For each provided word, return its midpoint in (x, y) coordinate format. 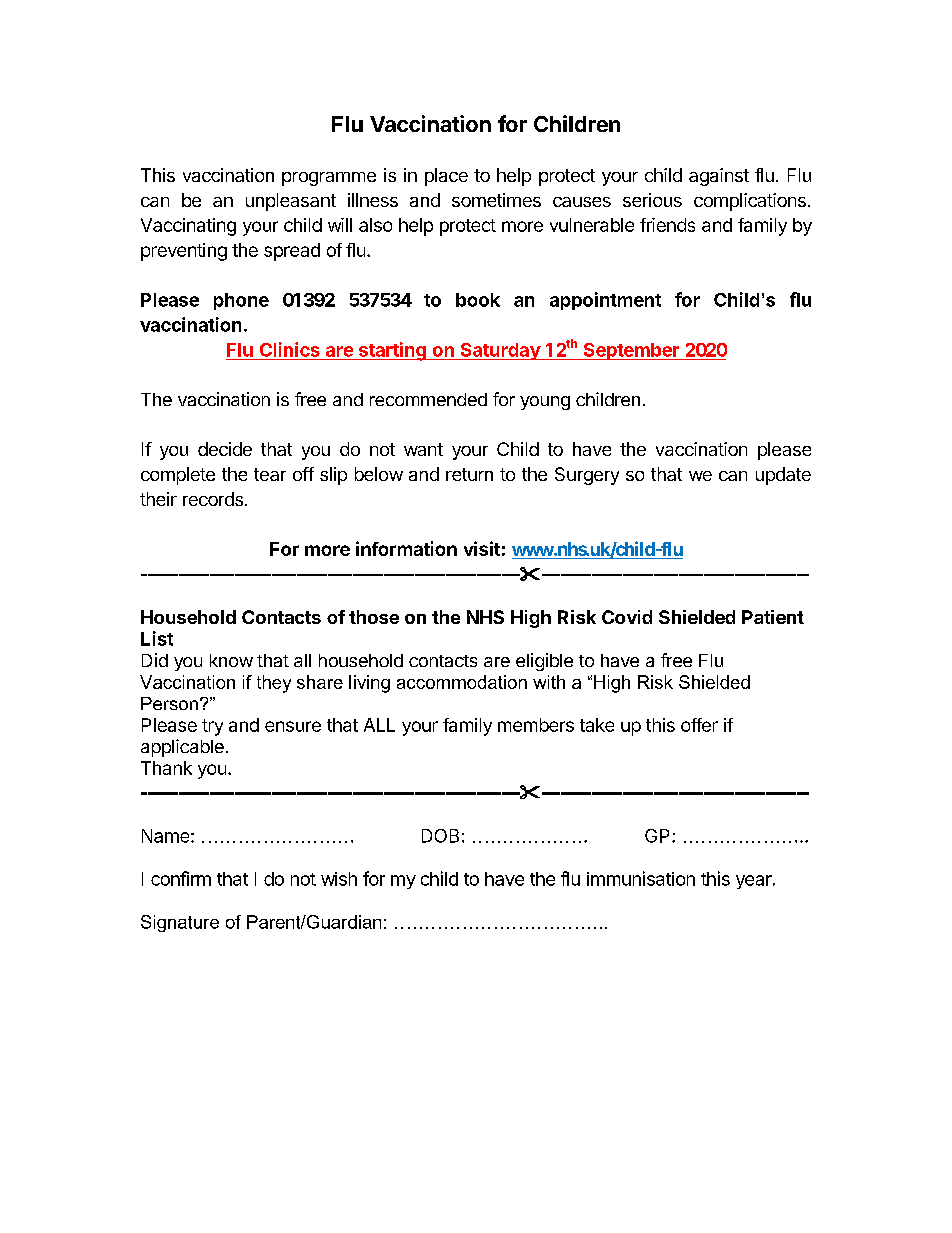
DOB (440, 836)
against (719, 177)
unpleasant (291, 202)
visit (482, 548)
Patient (773, 617)
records (213, 499)
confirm (181, 878)
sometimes (496, 200)
